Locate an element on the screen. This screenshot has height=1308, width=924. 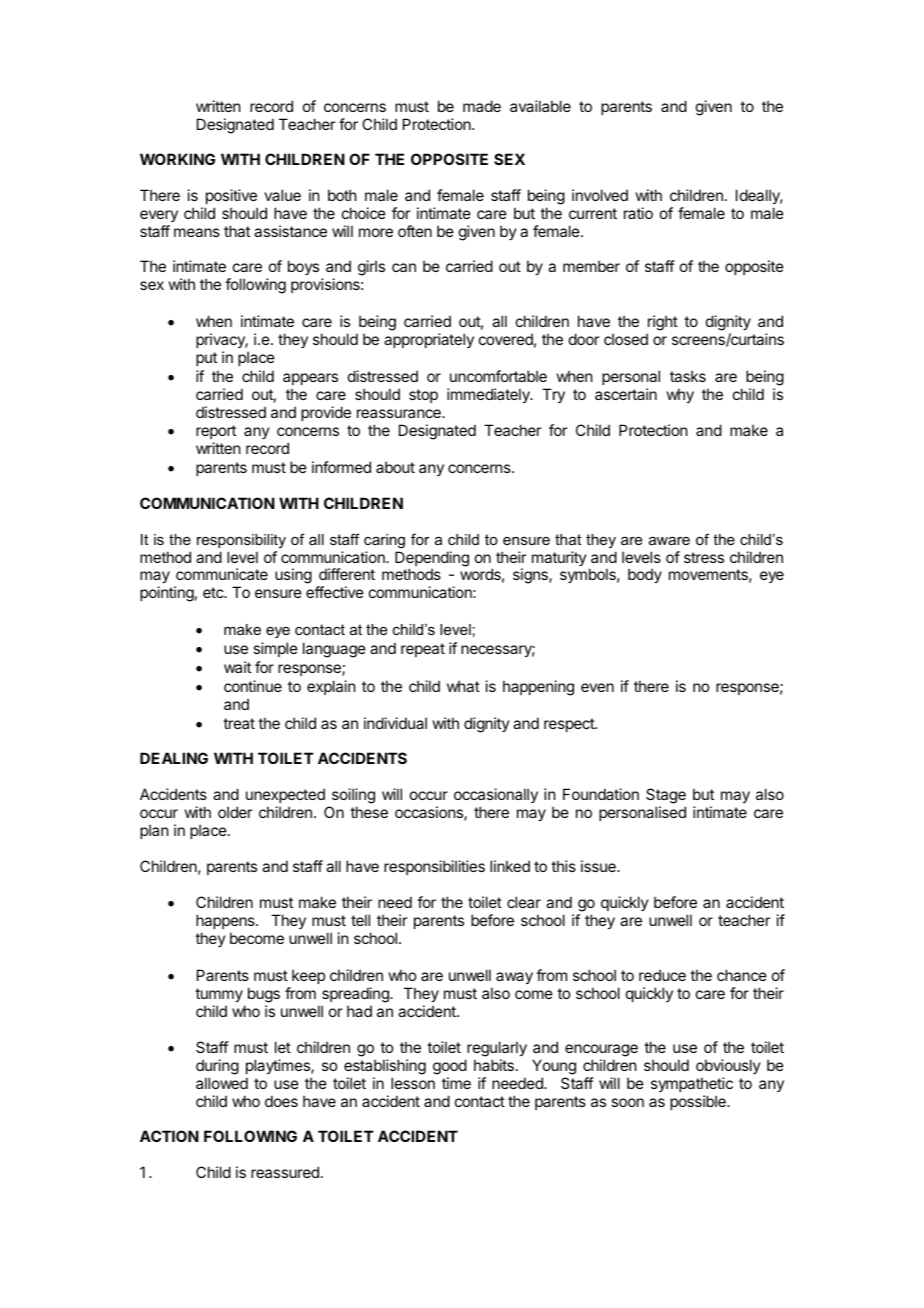
ACTION is located at coordinates (169, 1136).
